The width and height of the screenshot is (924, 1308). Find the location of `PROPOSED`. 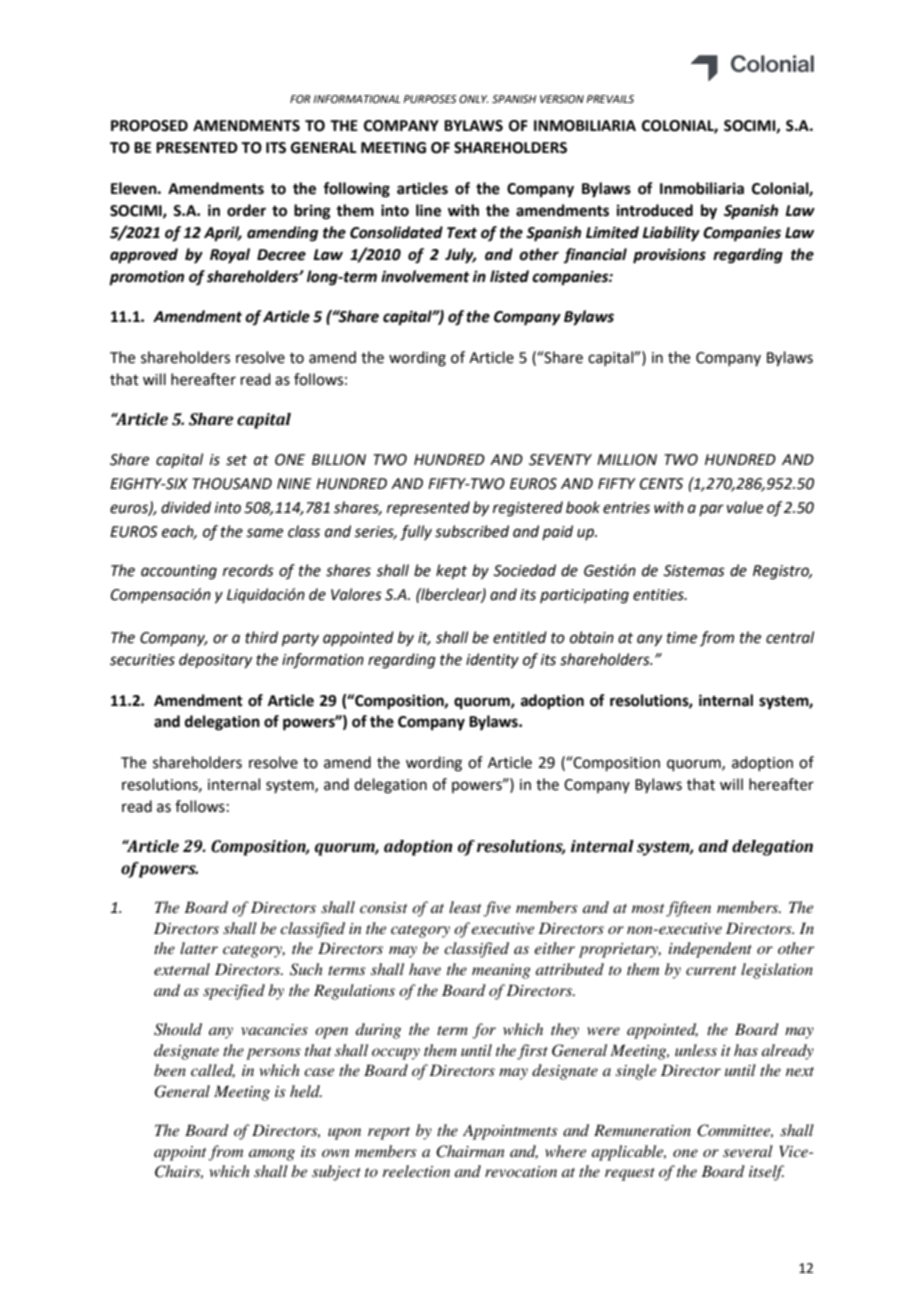

PROPOSED is located at coordinates (149, 126).
